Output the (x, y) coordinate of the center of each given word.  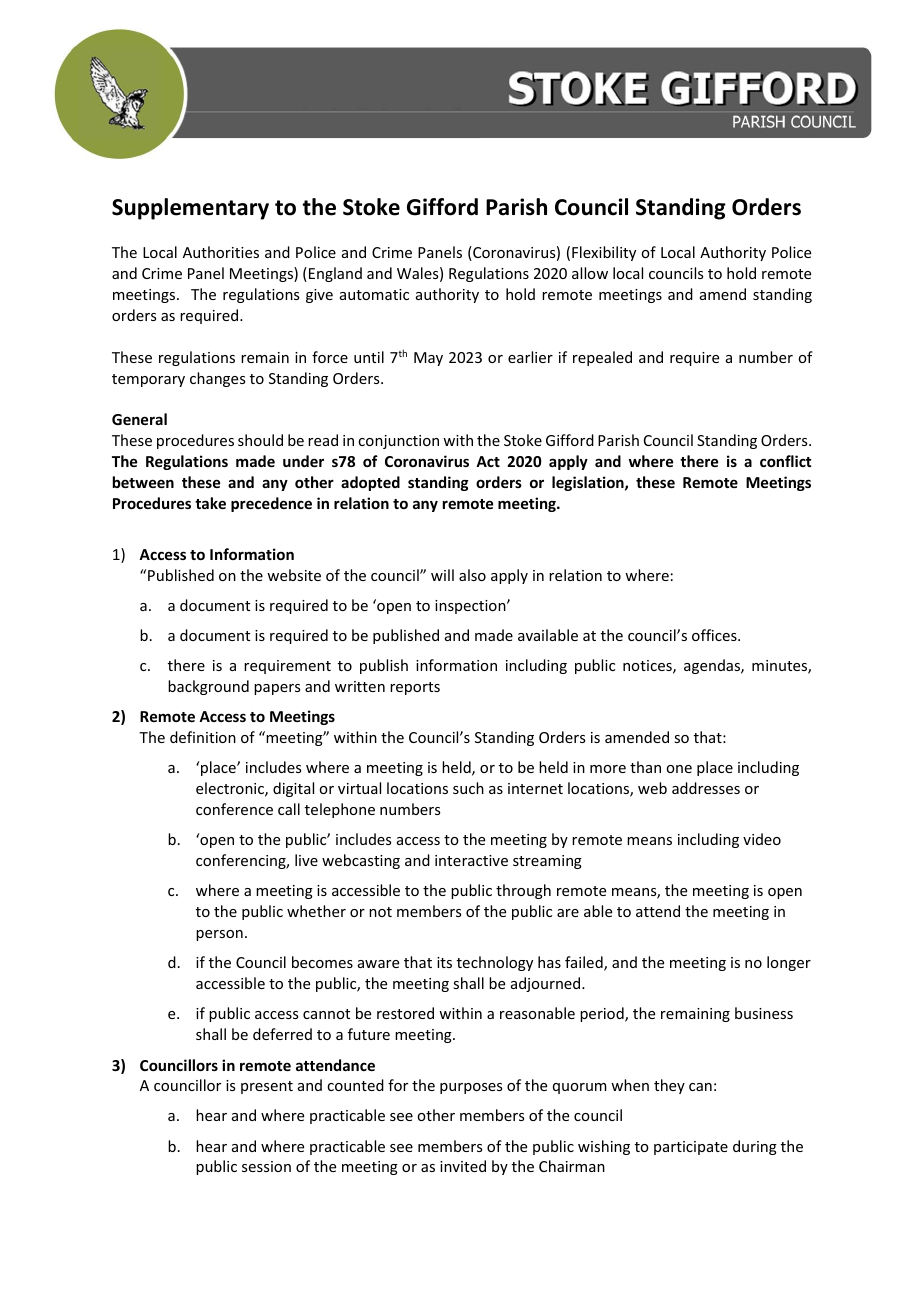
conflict (785, 461)
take (210, 503)
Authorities (221, 252)
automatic (374, 294)
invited (463, 1166)
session (266, 1166)
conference (234, 809)
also (472, 575)
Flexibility (604, 253)
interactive (471, 860)
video (762, 839)
